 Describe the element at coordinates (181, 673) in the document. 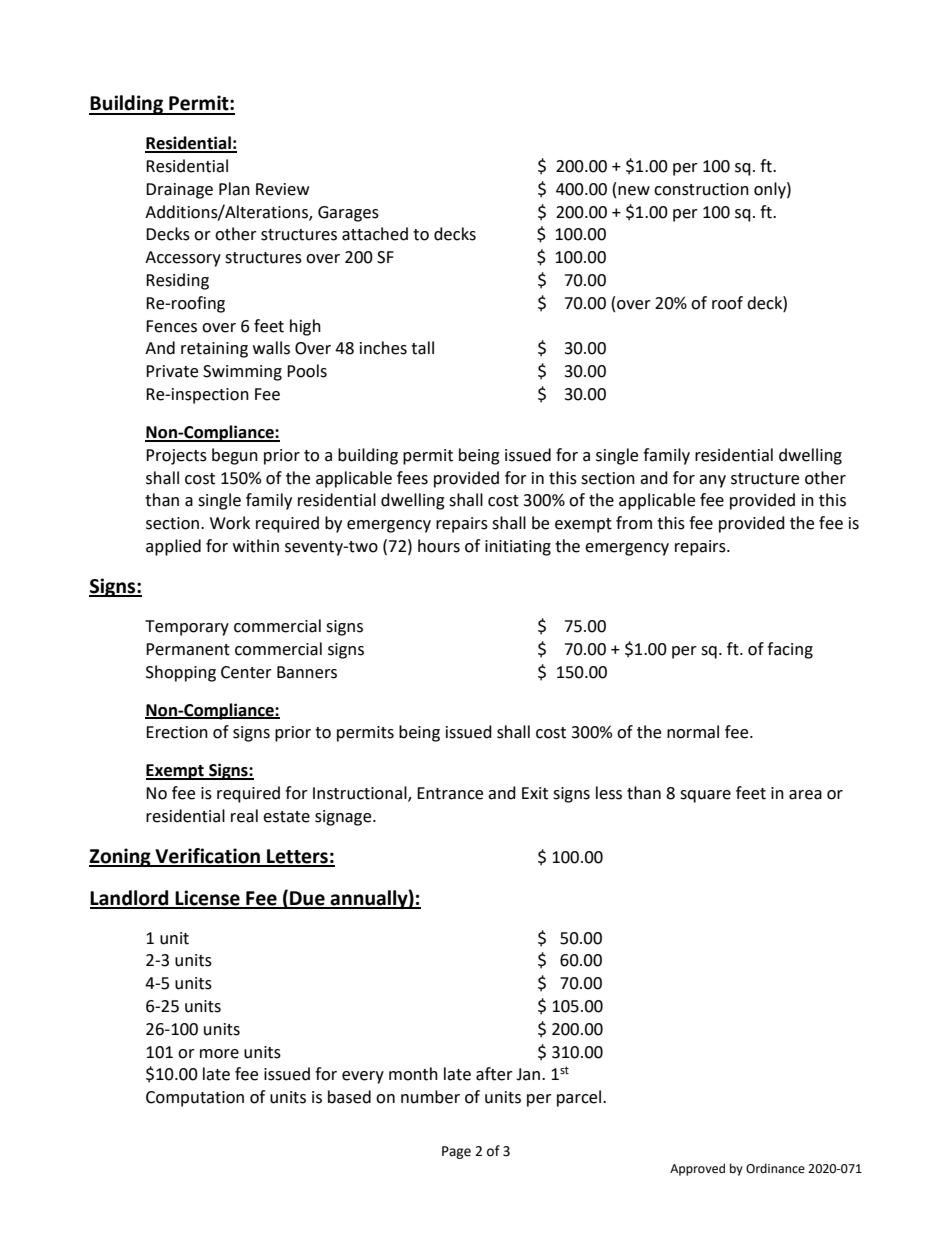

I see `Shopping` at that location.
